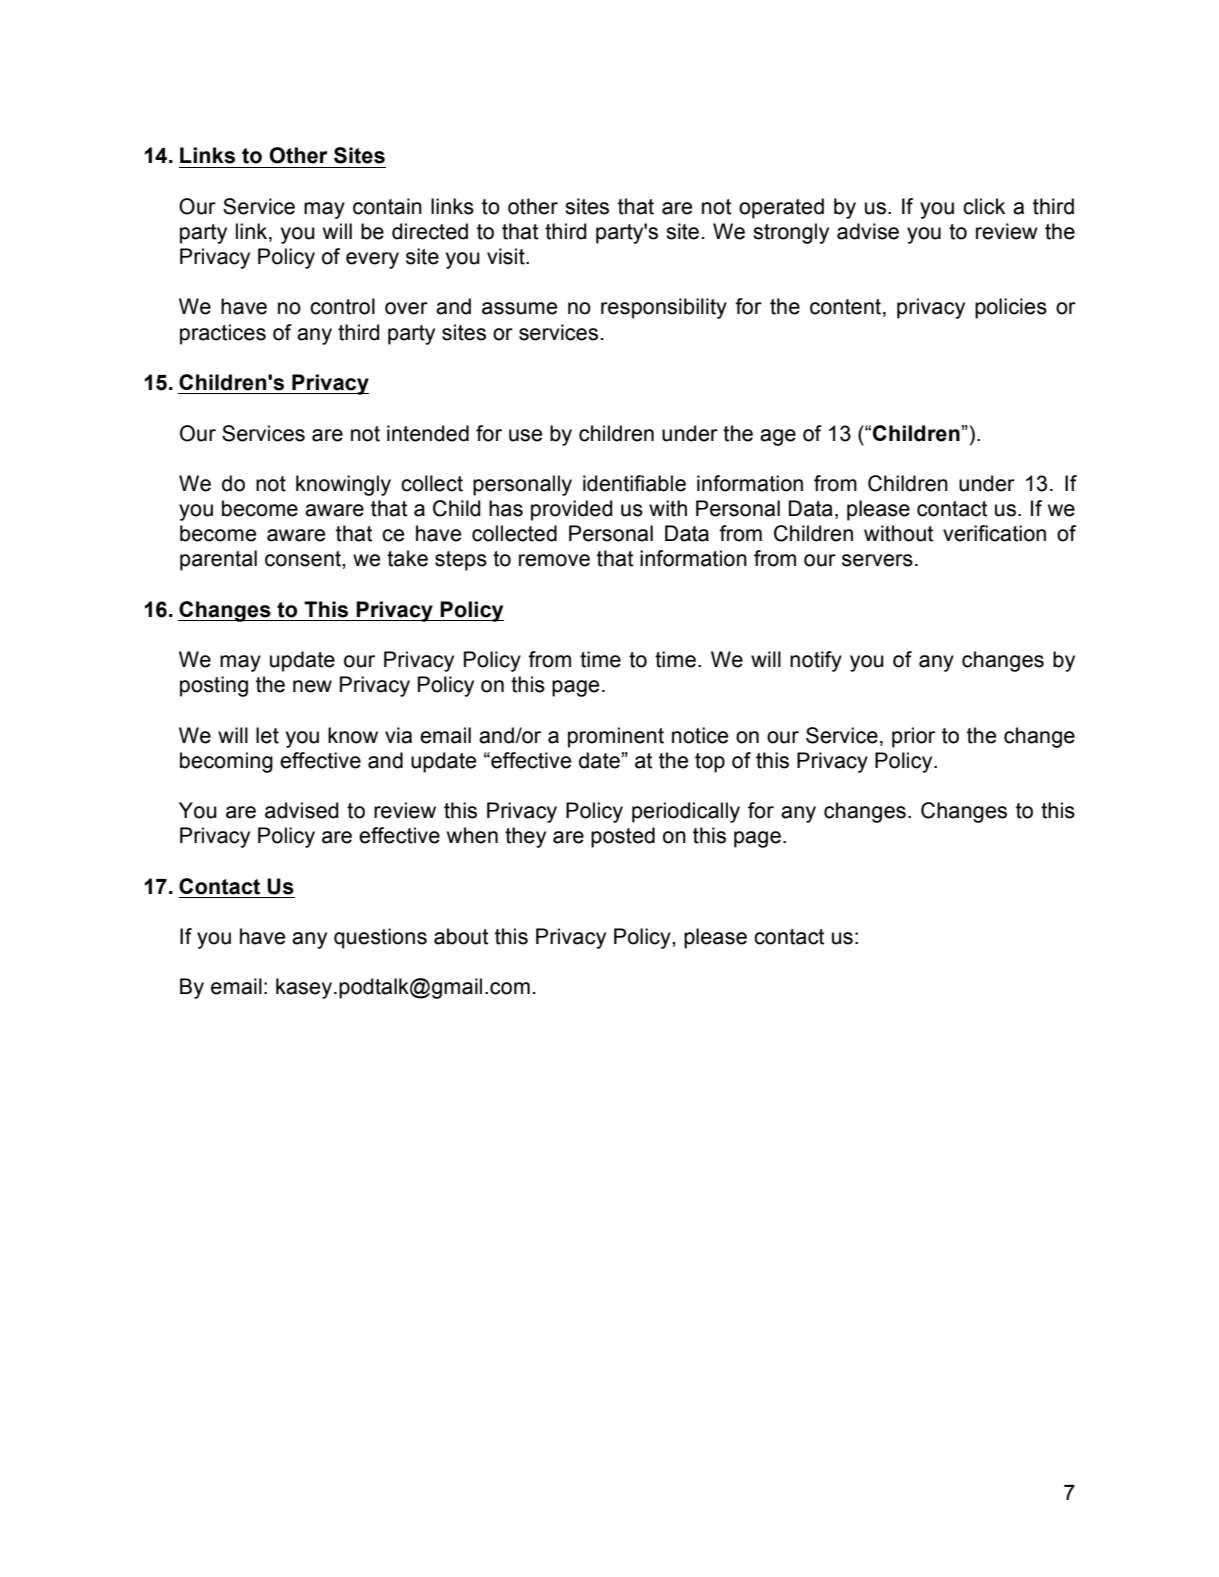 Image resolution: width=1219 pixels, height=1577 pixels. I want to click on click, so click(984, 206).
